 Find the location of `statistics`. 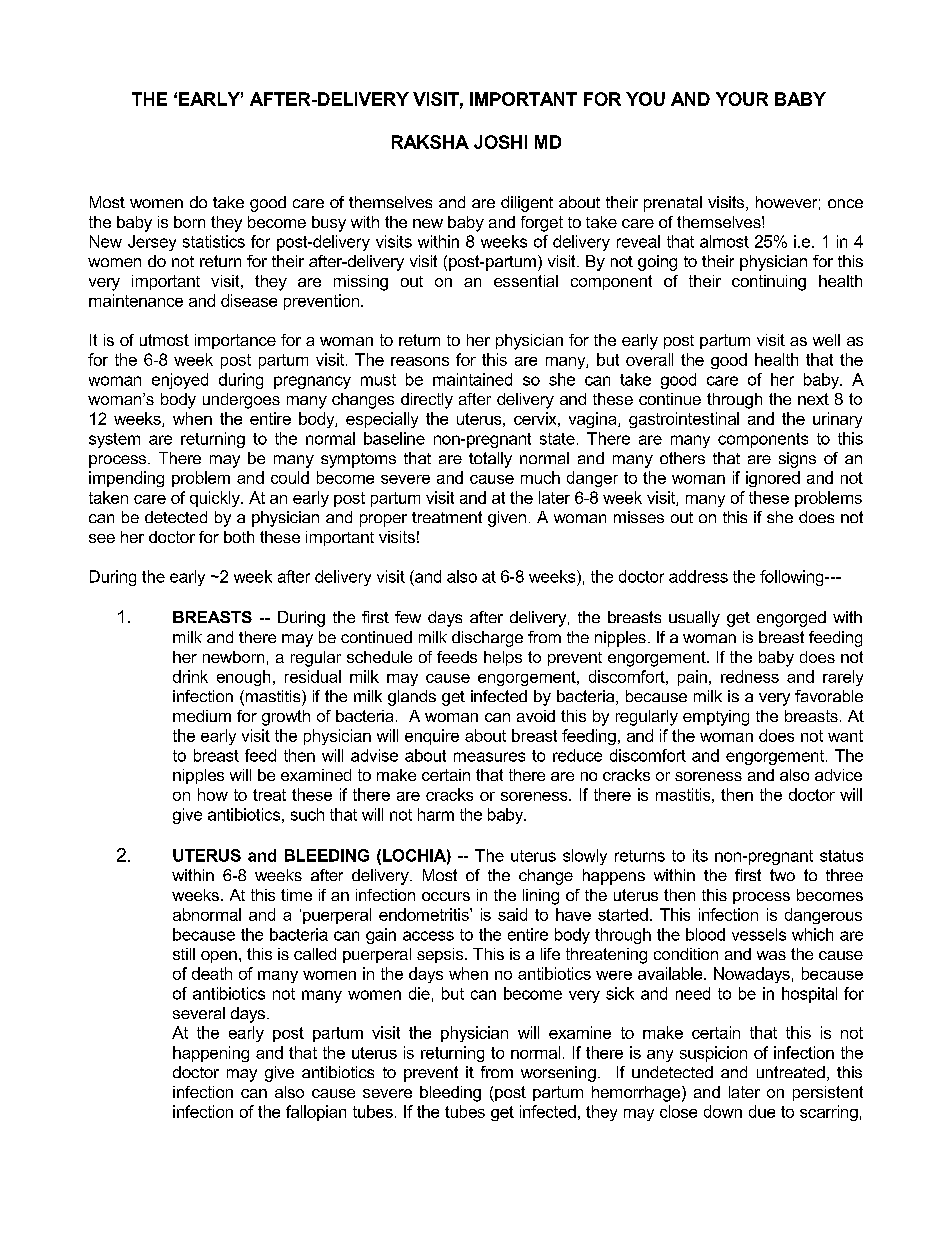

statistics is located at coordinates (214, 241).
